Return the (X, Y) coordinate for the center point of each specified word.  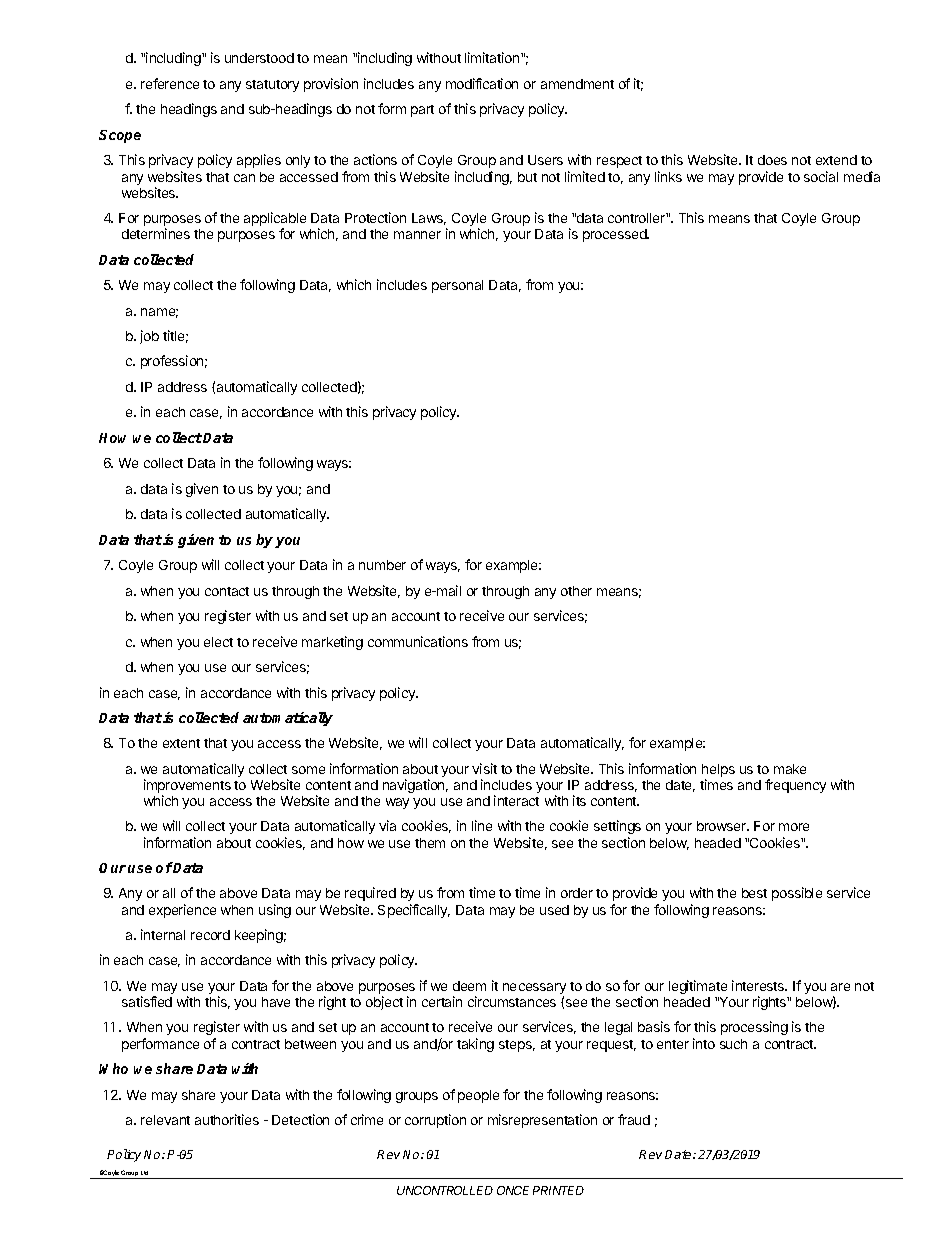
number (382, 565)
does (772, 160)
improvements (187, 787)
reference (170, 83)
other (576, 591)
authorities (227, 1119)
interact (516, 800)
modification (482, 83)
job (149, 337)
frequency (795, 786)
